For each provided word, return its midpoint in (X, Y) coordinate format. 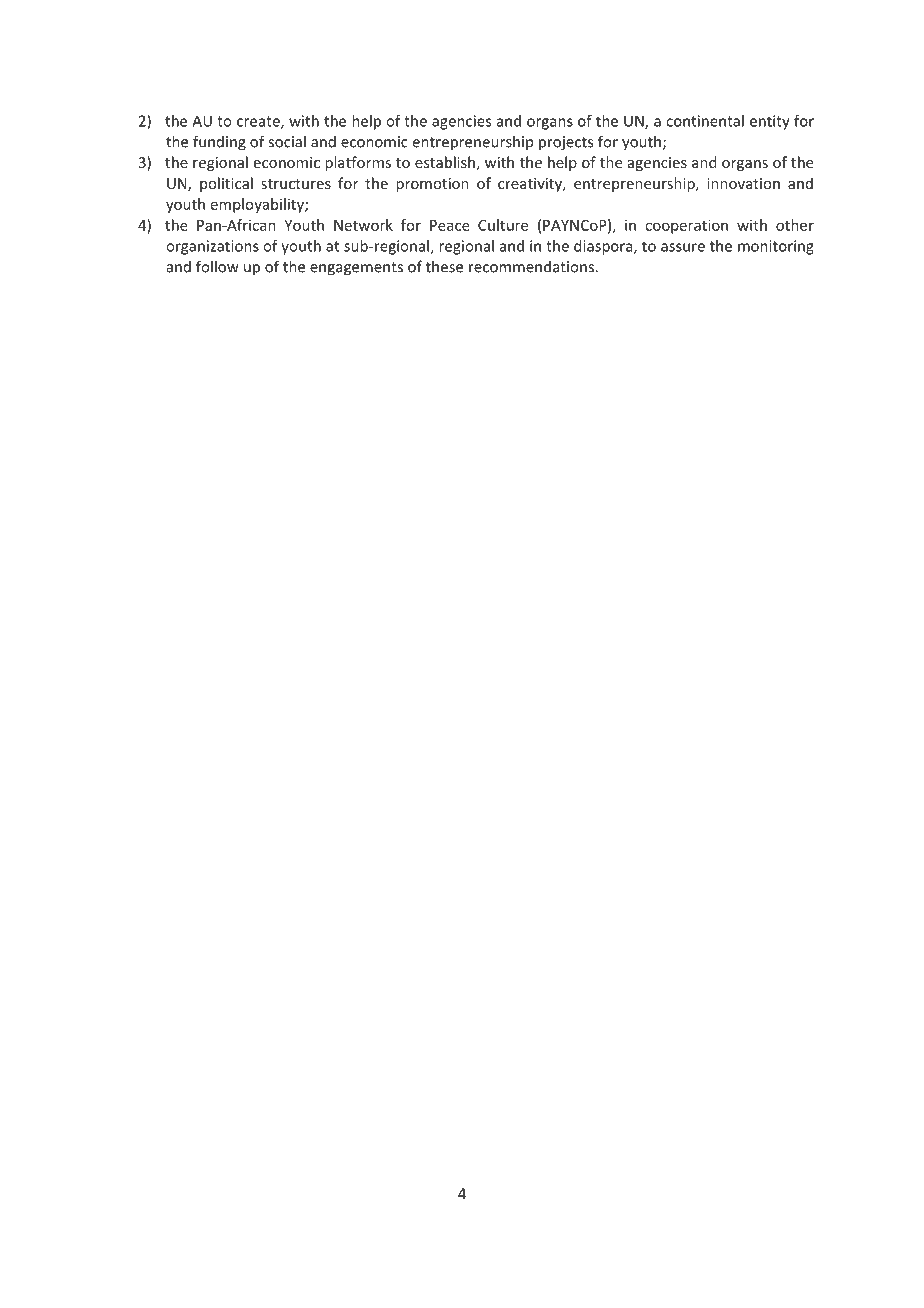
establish (445, 162)
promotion (432, 185)
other (795, 225)
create (259, 122)
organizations (212, 247)
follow (217, 266)
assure (683, 247)
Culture (503, 225)
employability (258, 205)
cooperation (686, 226)
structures (296, 184)
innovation (743, 183)
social (287, 141)
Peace (450, 225)
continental (705, 121)
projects (566, 143)
